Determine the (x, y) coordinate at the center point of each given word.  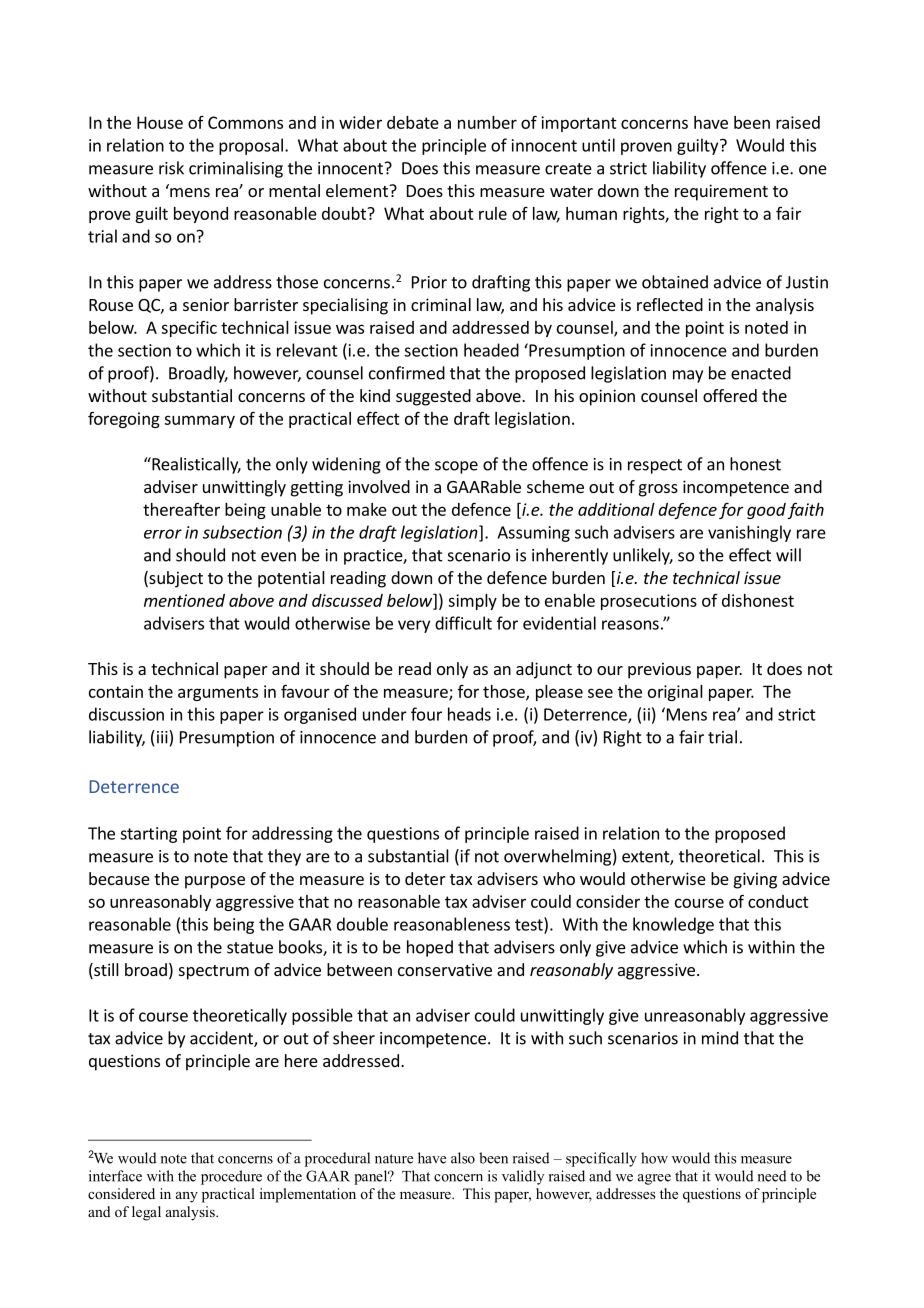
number (487, 122)
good (766, 511)
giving (755, 880)
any (187, 1197)
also (463, 1158)
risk (171, 168)
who (559, 878)
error (163, 534)
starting (148, 835)
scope (456, 467)
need (772, 1176)
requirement (721, 192)
